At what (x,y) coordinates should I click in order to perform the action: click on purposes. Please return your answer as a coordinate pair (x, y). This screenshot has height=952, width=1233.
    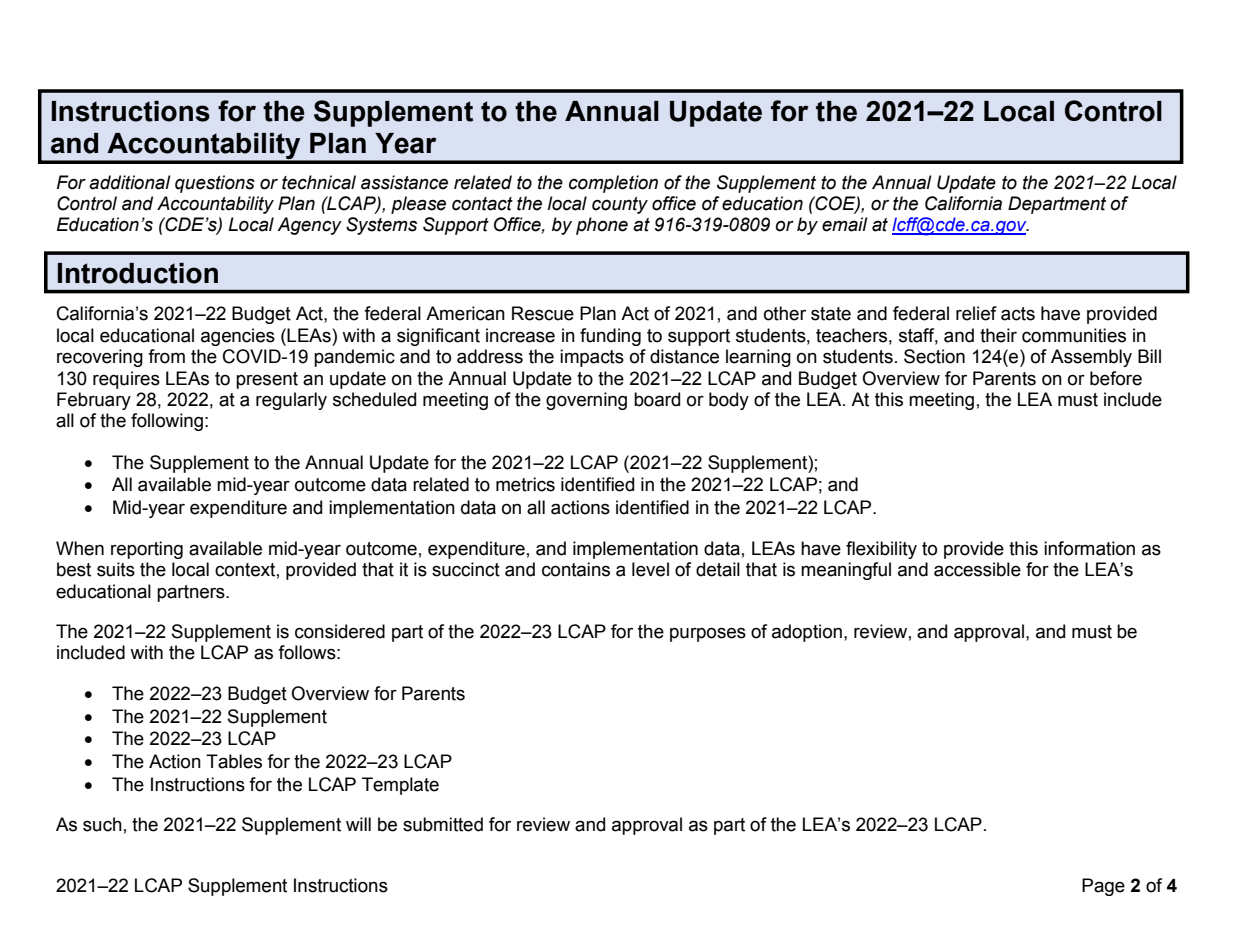
    Looking at the image, I should click on (708, 634).
